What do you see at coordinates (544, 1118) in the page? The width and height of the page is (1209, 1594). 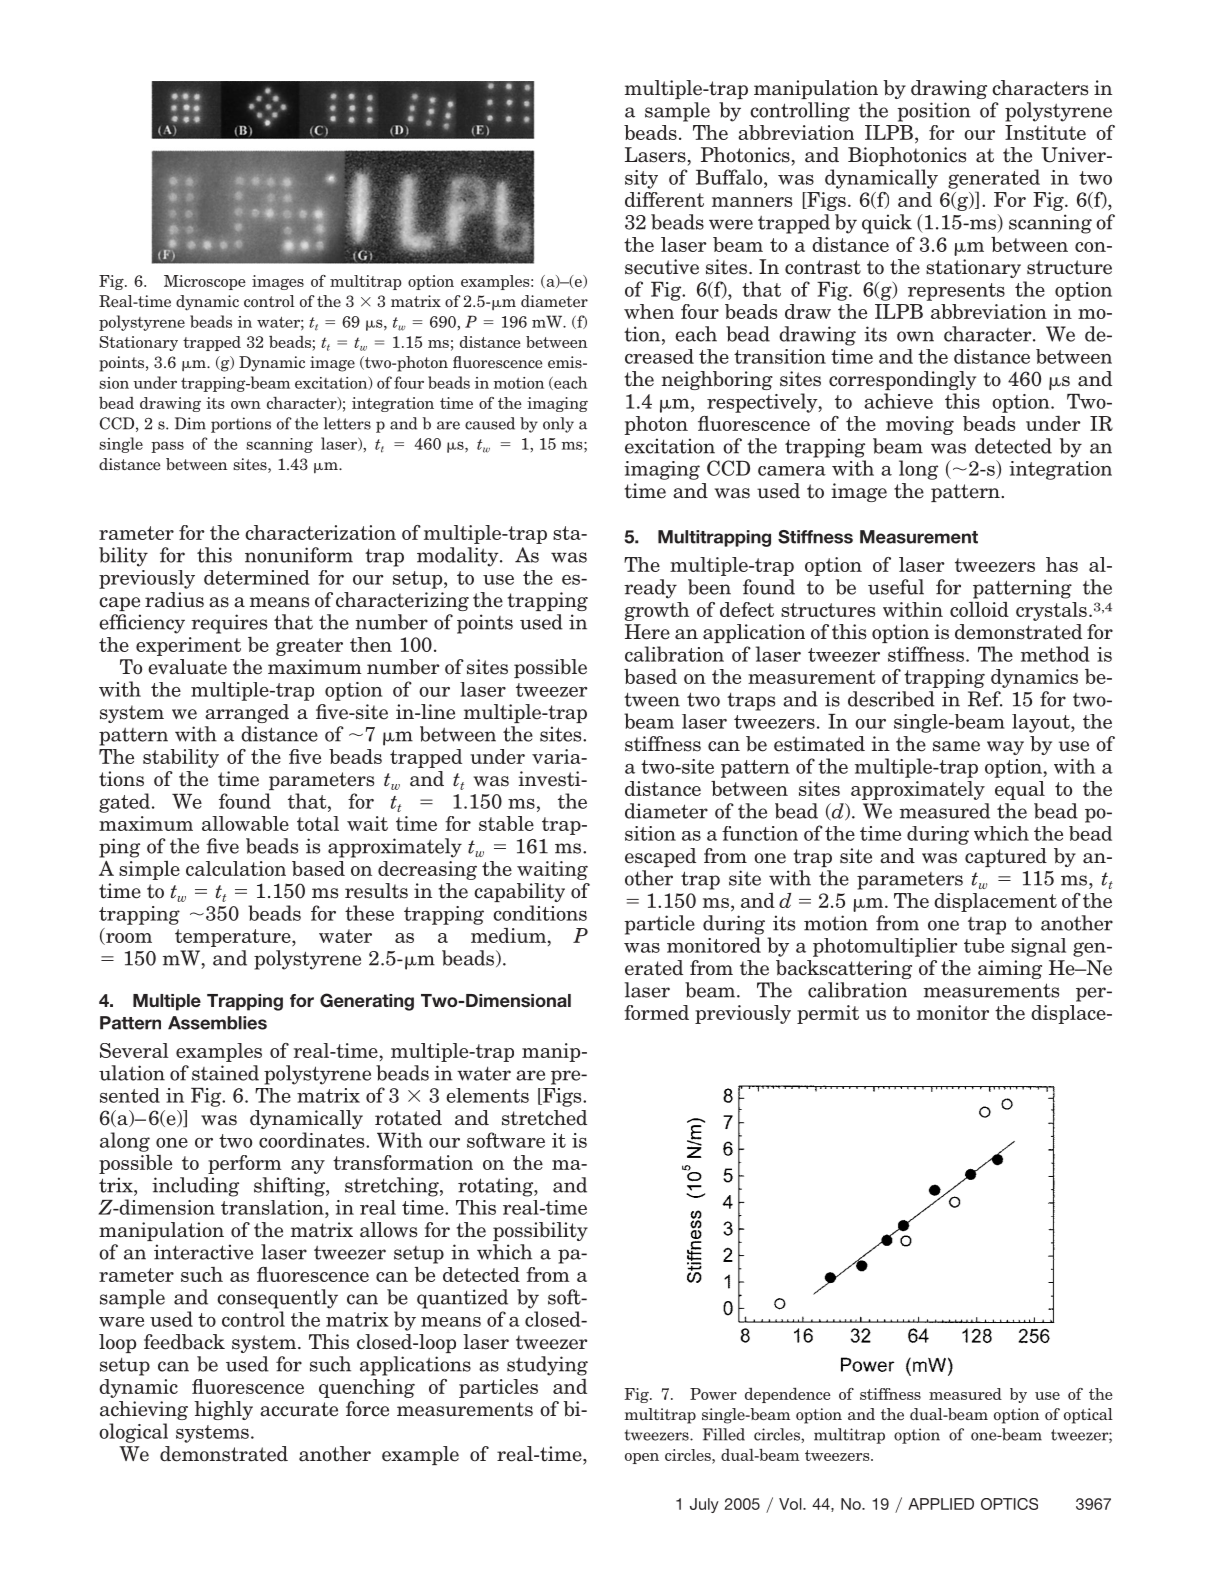 I see `stretched` at bounding box center [544, 1118].
